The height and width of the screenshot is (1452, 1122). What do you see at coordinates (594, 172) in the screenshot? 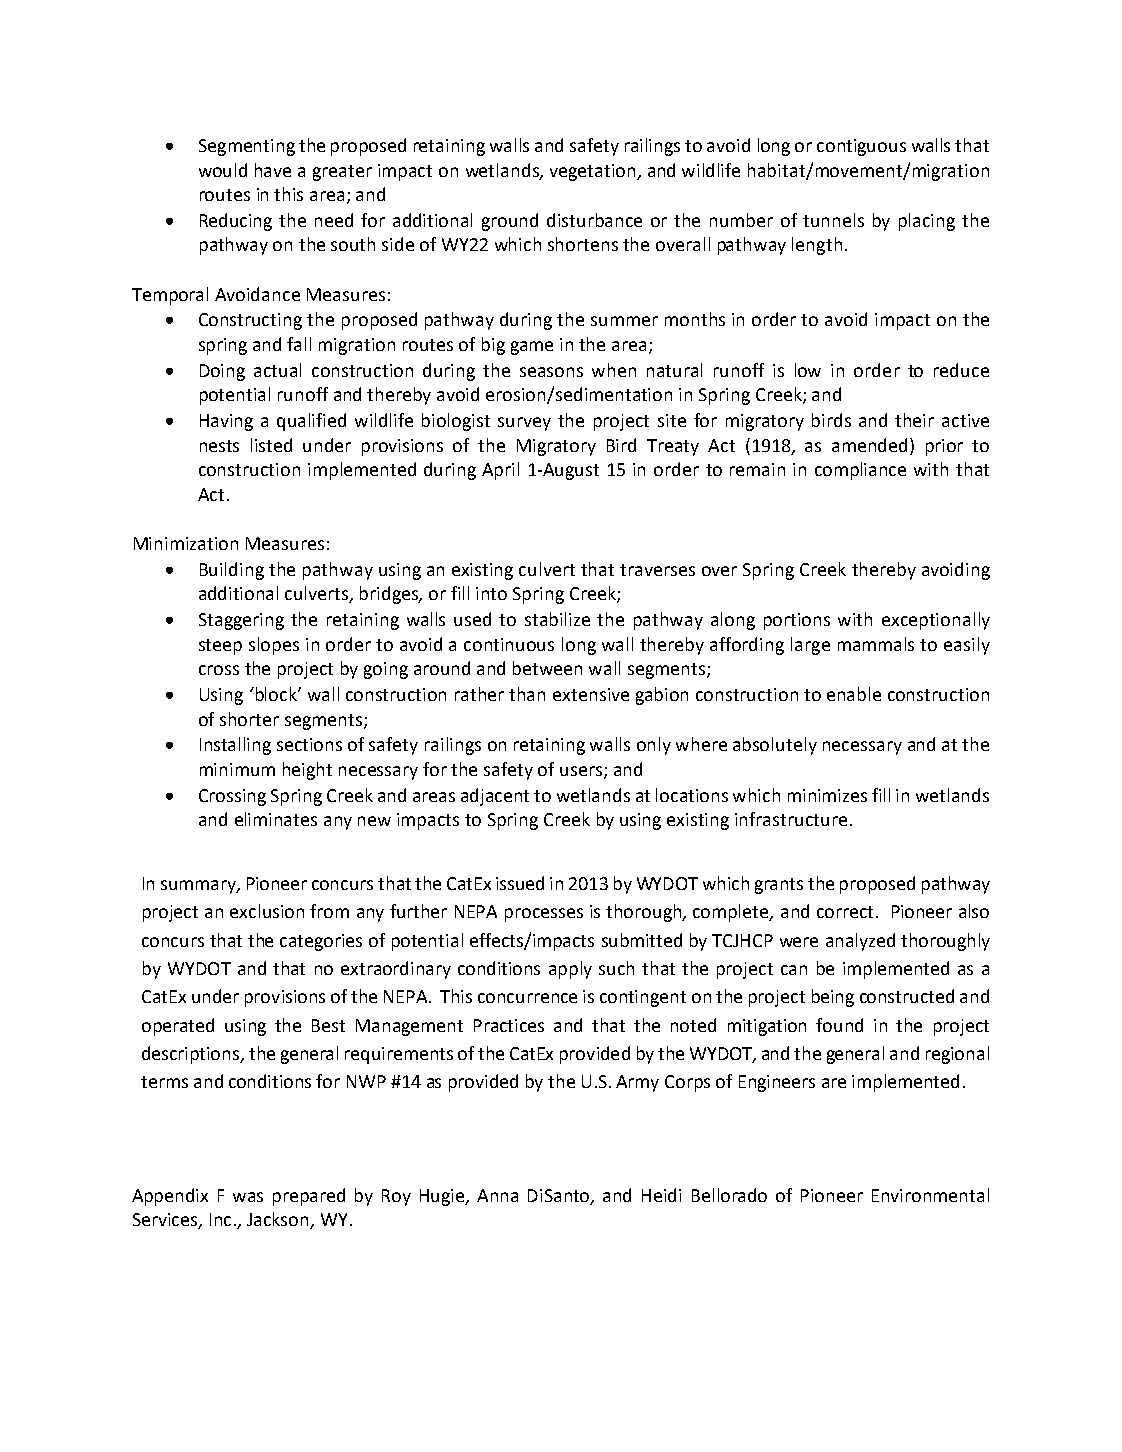
I see `vegetation` at bounding box center [594, 172].
